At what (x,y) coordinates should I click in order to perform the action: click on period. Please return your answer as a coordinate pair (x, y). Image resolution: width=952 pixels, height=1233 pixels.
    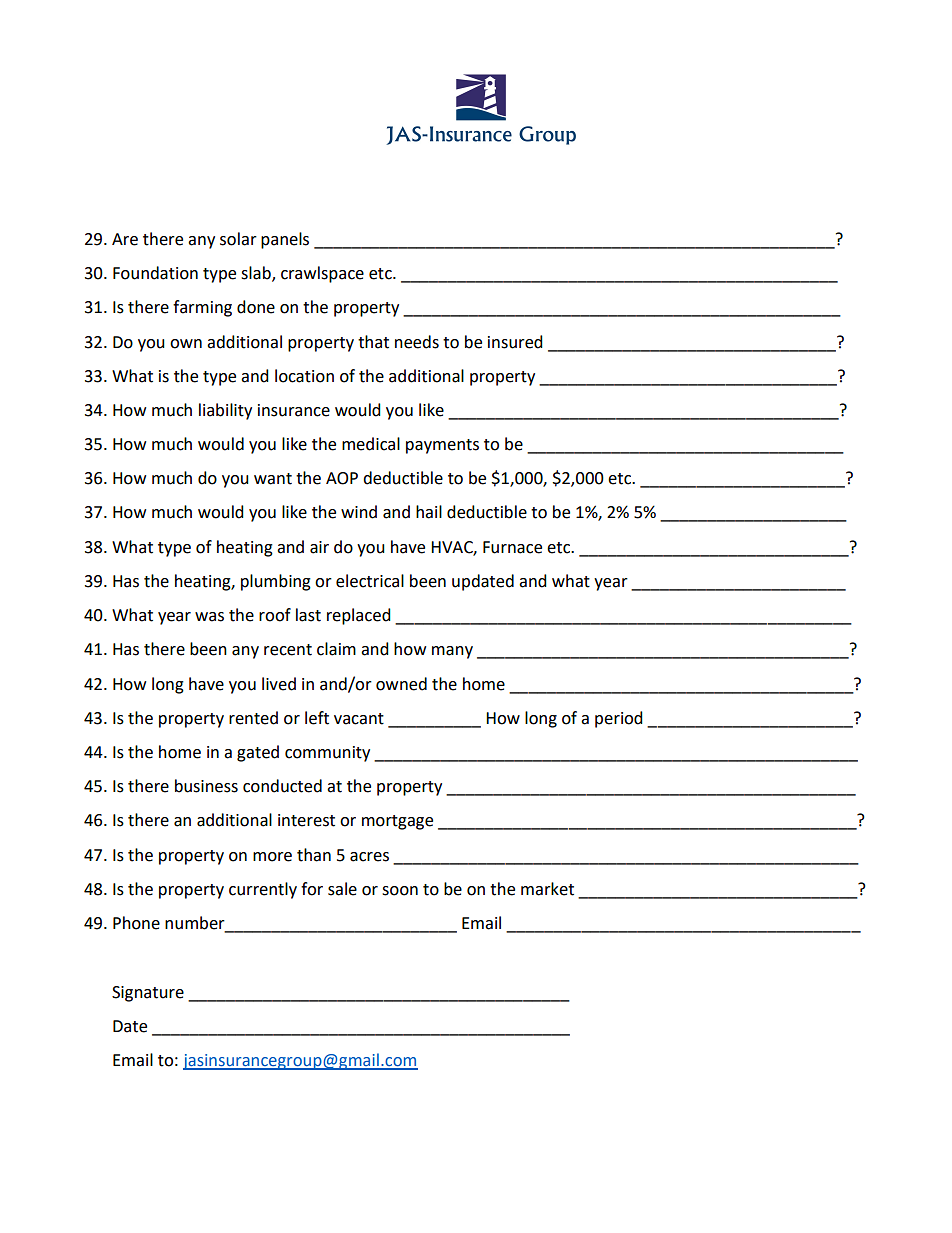
    Looking at the image, I should click on (619, 719).
